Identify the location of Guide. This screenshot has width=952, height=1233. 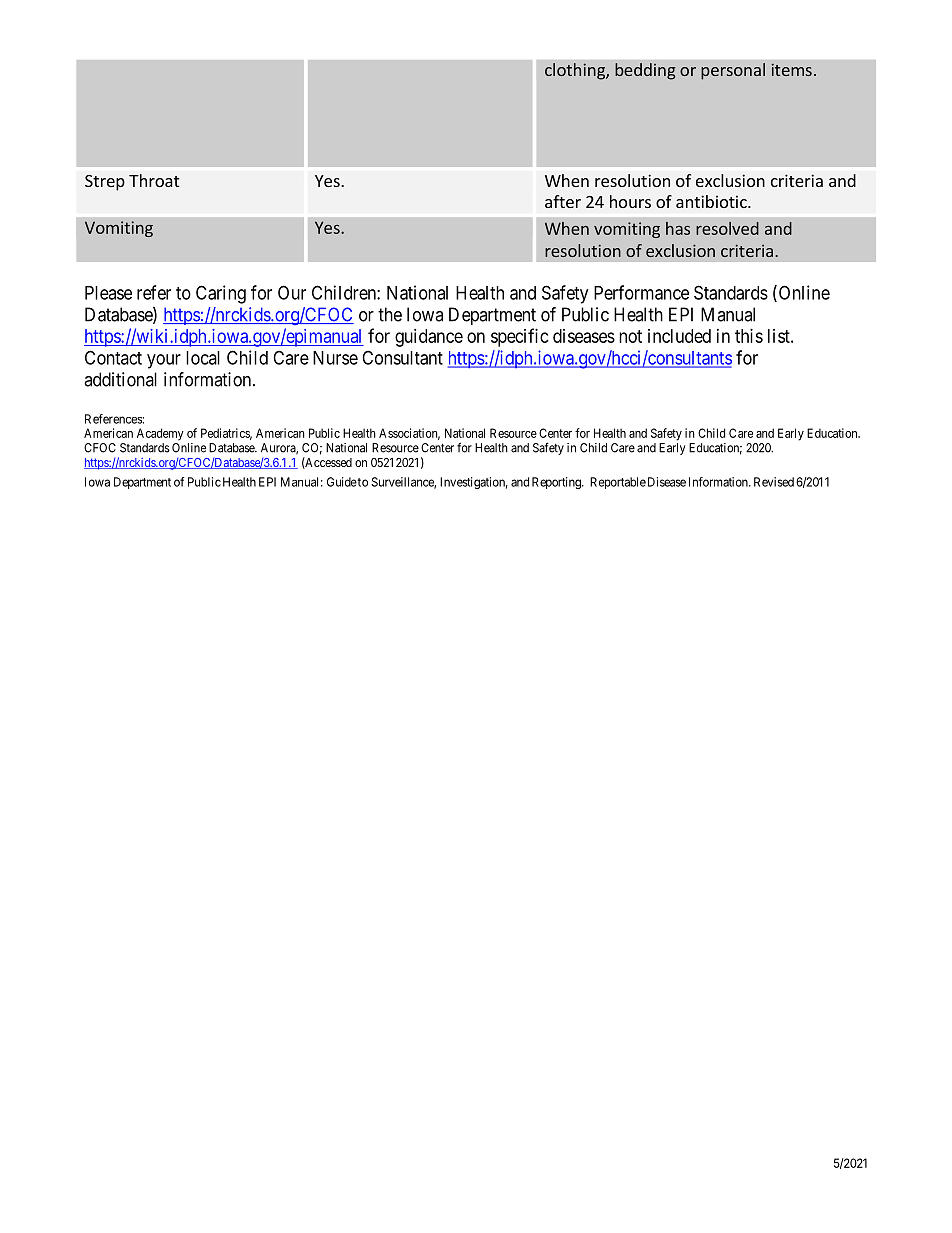
(342, 482).
